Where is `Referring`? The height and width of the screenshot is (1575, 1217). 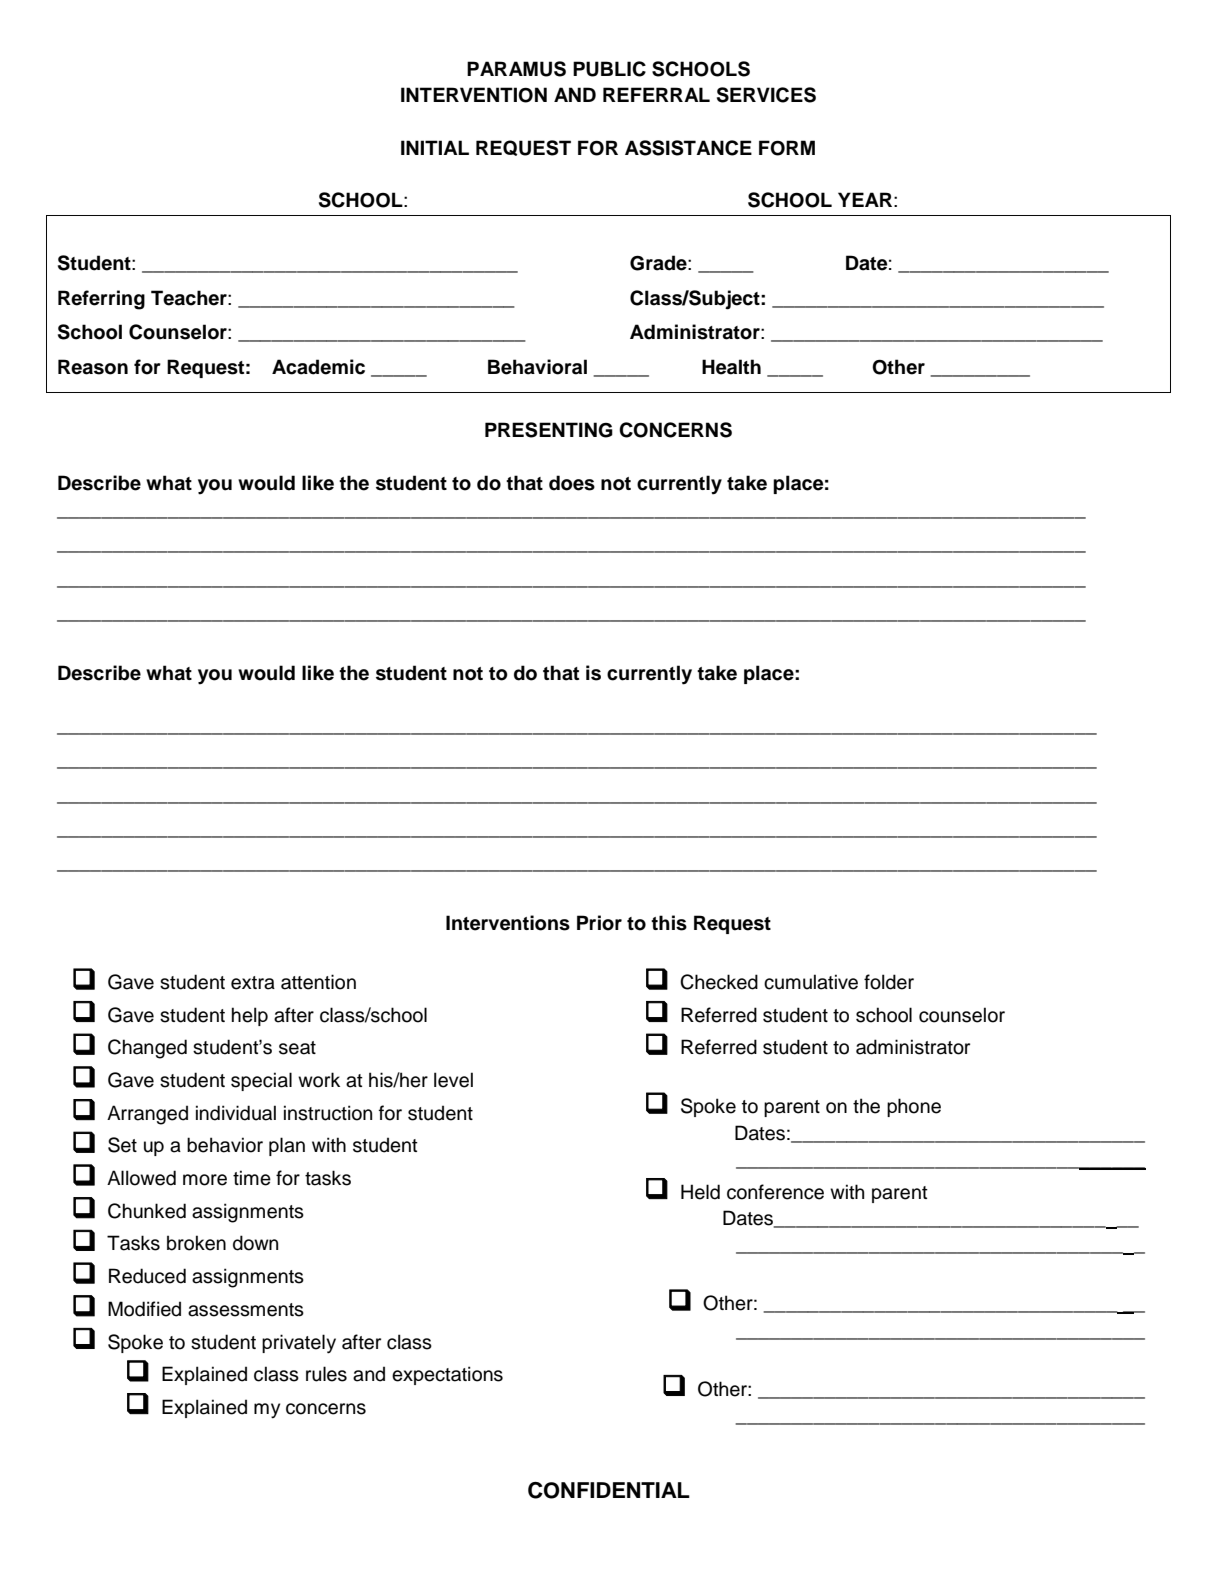 Referring is located at coordinates (101, 300).
